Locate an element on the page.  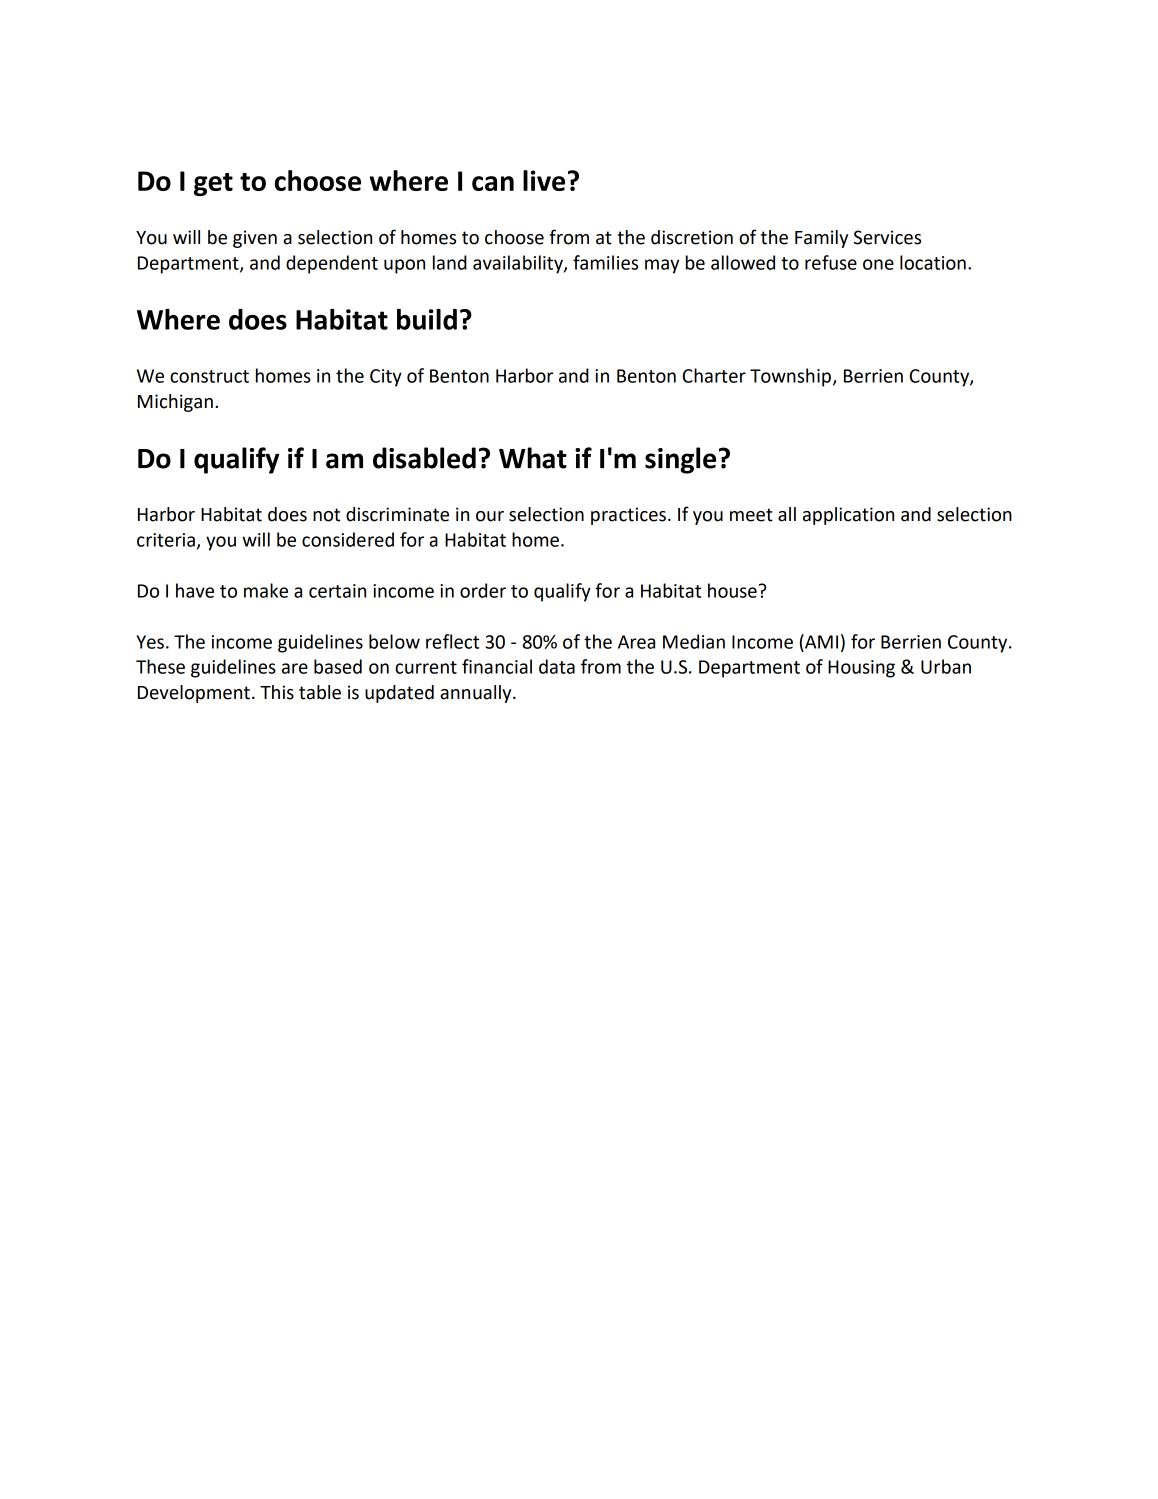
live is located at coordinates (544, 180).
